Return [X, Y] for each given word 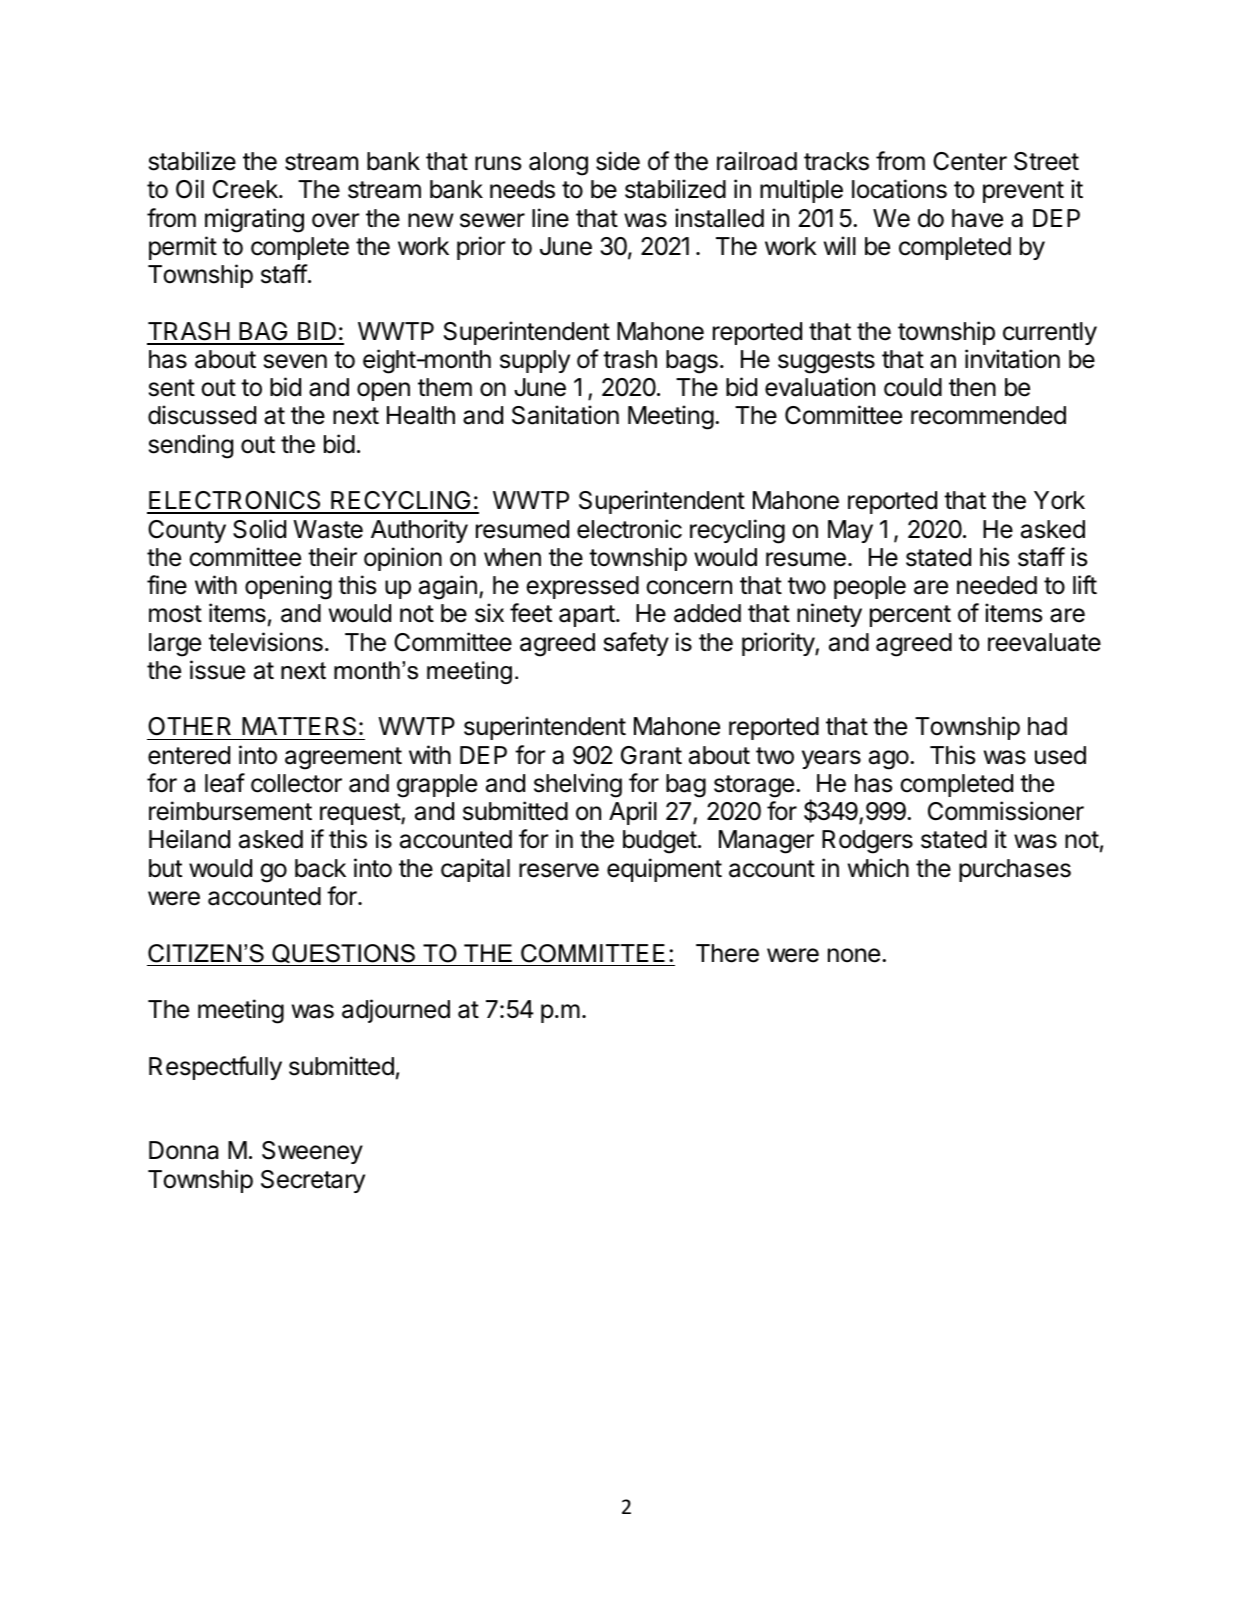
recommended [988, 415]
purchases [1015, 870]
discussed [202, 415]
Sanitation [565, 415]
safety [636, 644]
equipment [664, 870]
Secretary [313, 1181]
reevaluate [1044, 642]
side [618, 161]
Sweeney [312, 1152]
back [320, 868]
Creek [246, 189]
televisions [266, 642]
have [977, 218]
